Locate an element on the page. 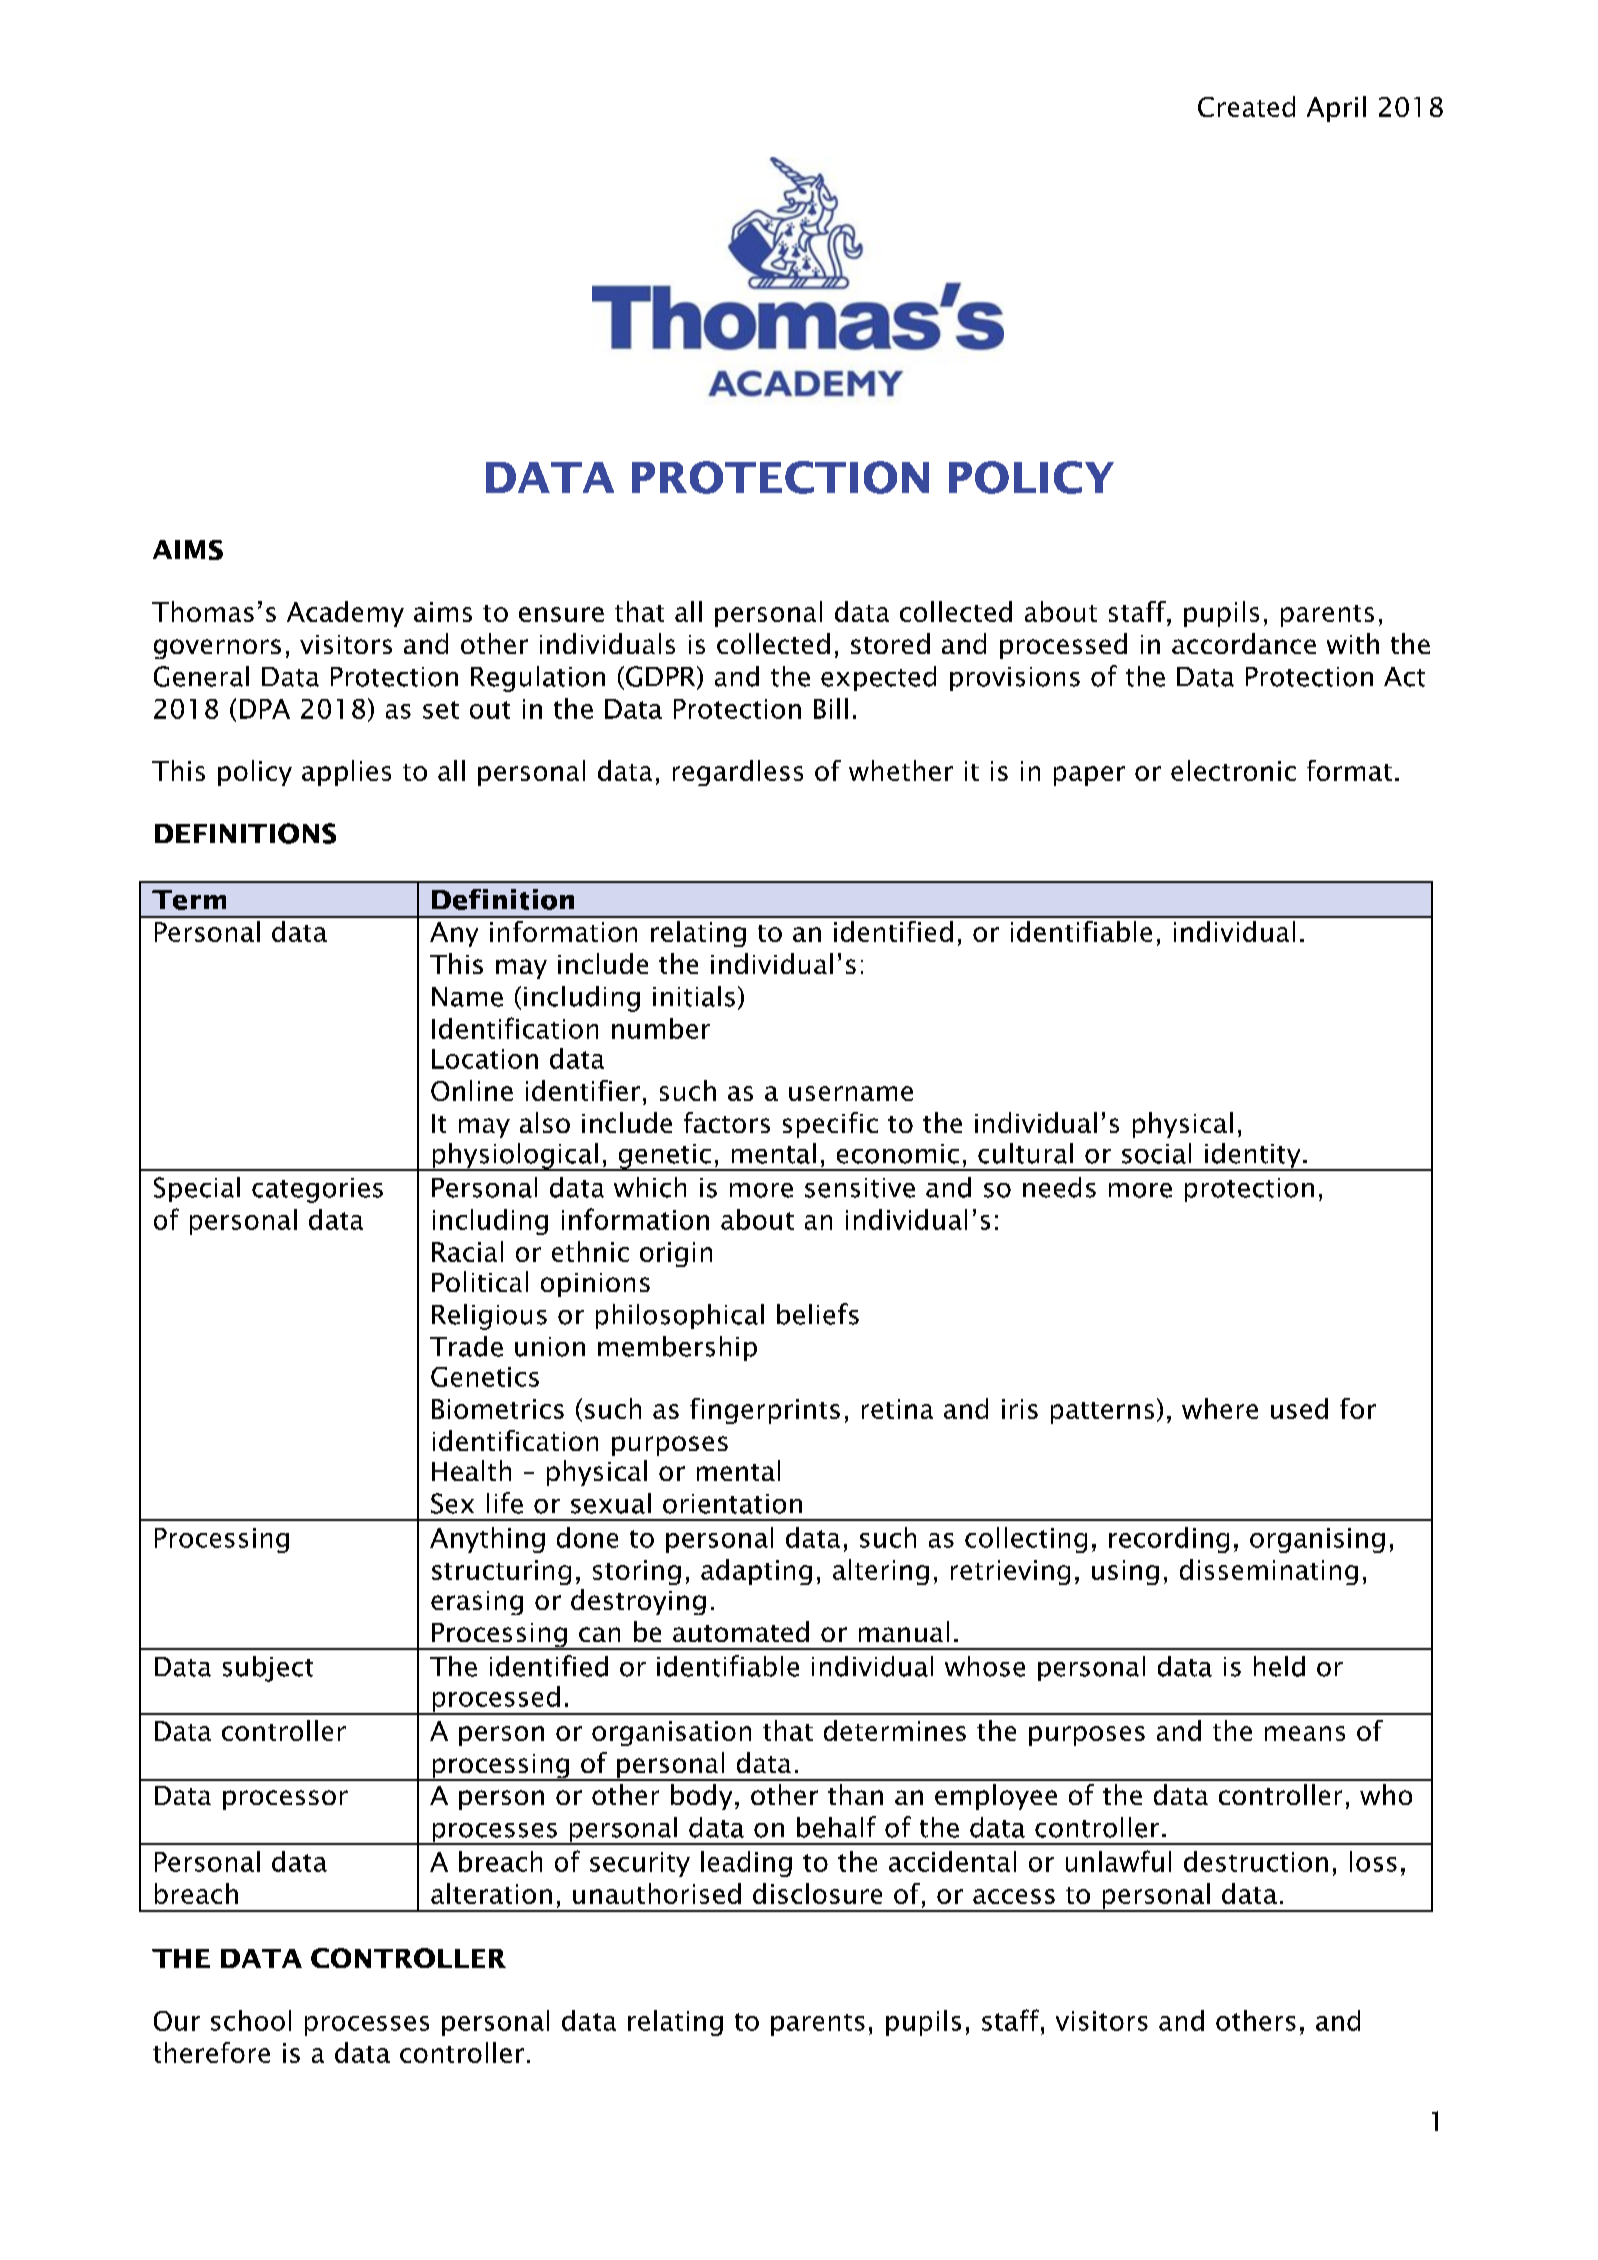 The image size is (1598, 2260). Created is located at coordinates (1246, 106).
